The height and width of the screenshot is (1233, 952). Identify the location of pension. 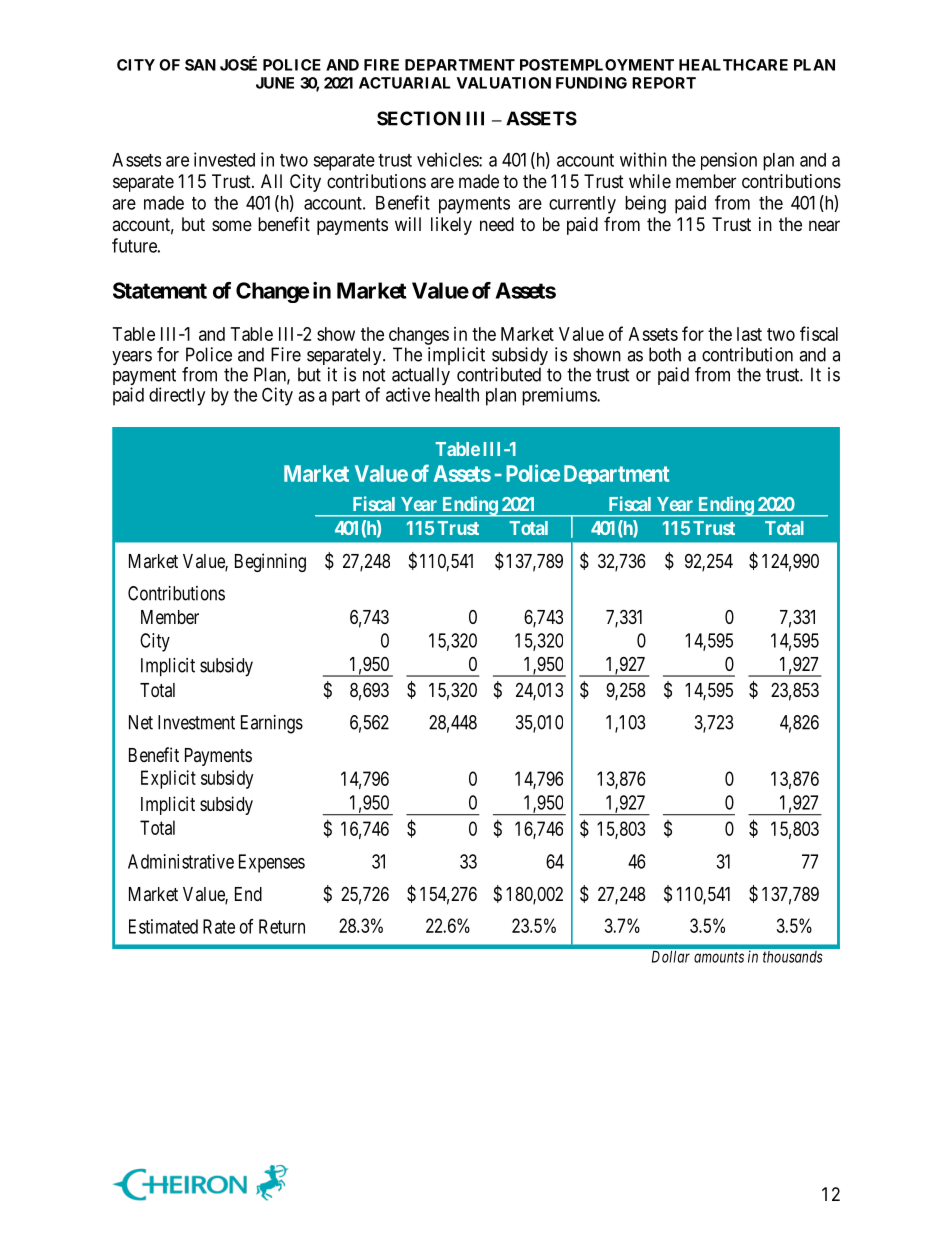
(729, 161).
